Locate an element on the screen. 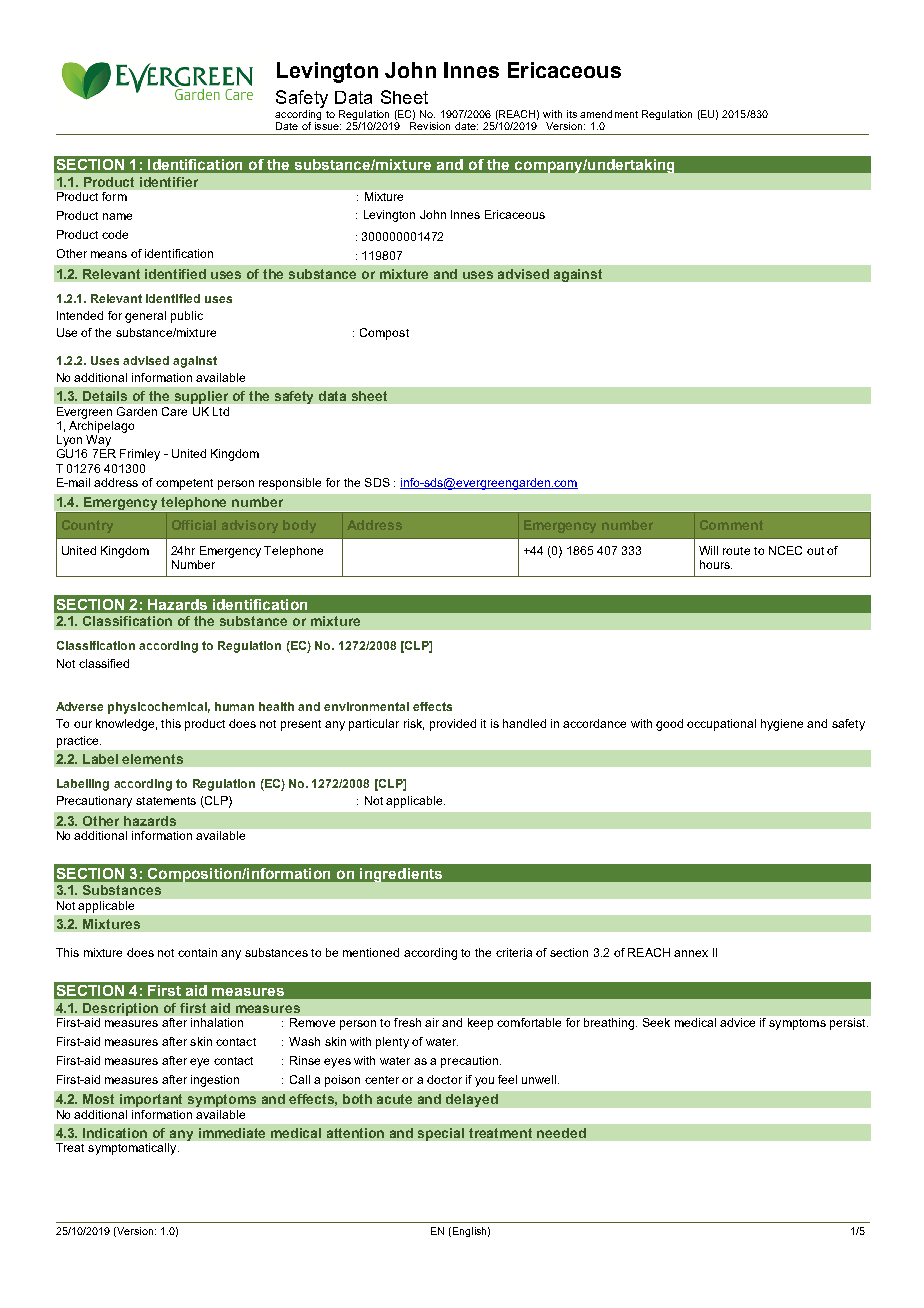  responsible is located at coordinates (290, 484).
